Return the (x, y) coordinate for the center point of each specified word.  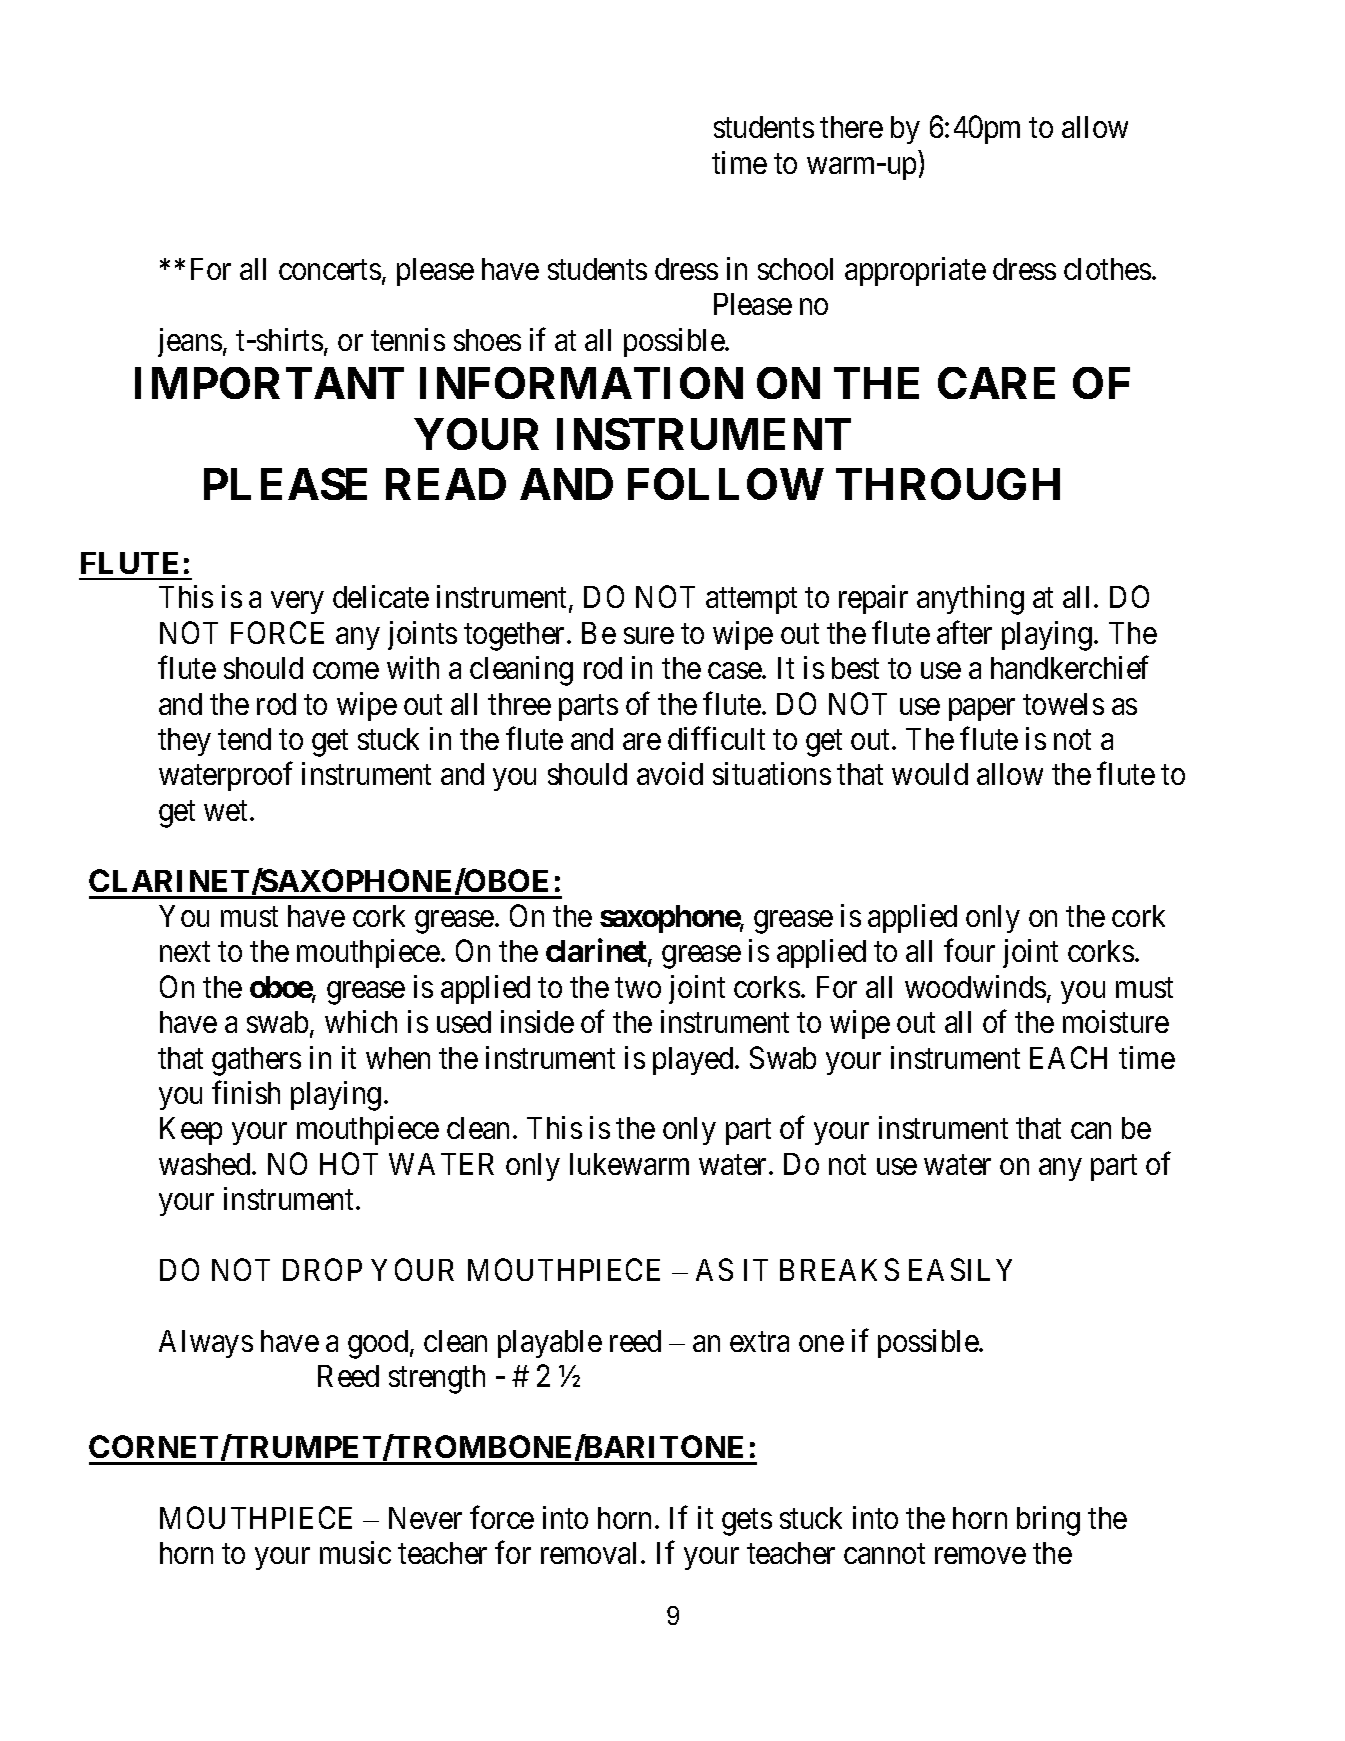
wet (227, 811)
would (930, 774)
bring (1048, 1521)
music (355, 1552)
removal (591, 1553)
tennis (408, 339)
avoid (670, 773)
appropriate (915, 271)
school (795, 269)
